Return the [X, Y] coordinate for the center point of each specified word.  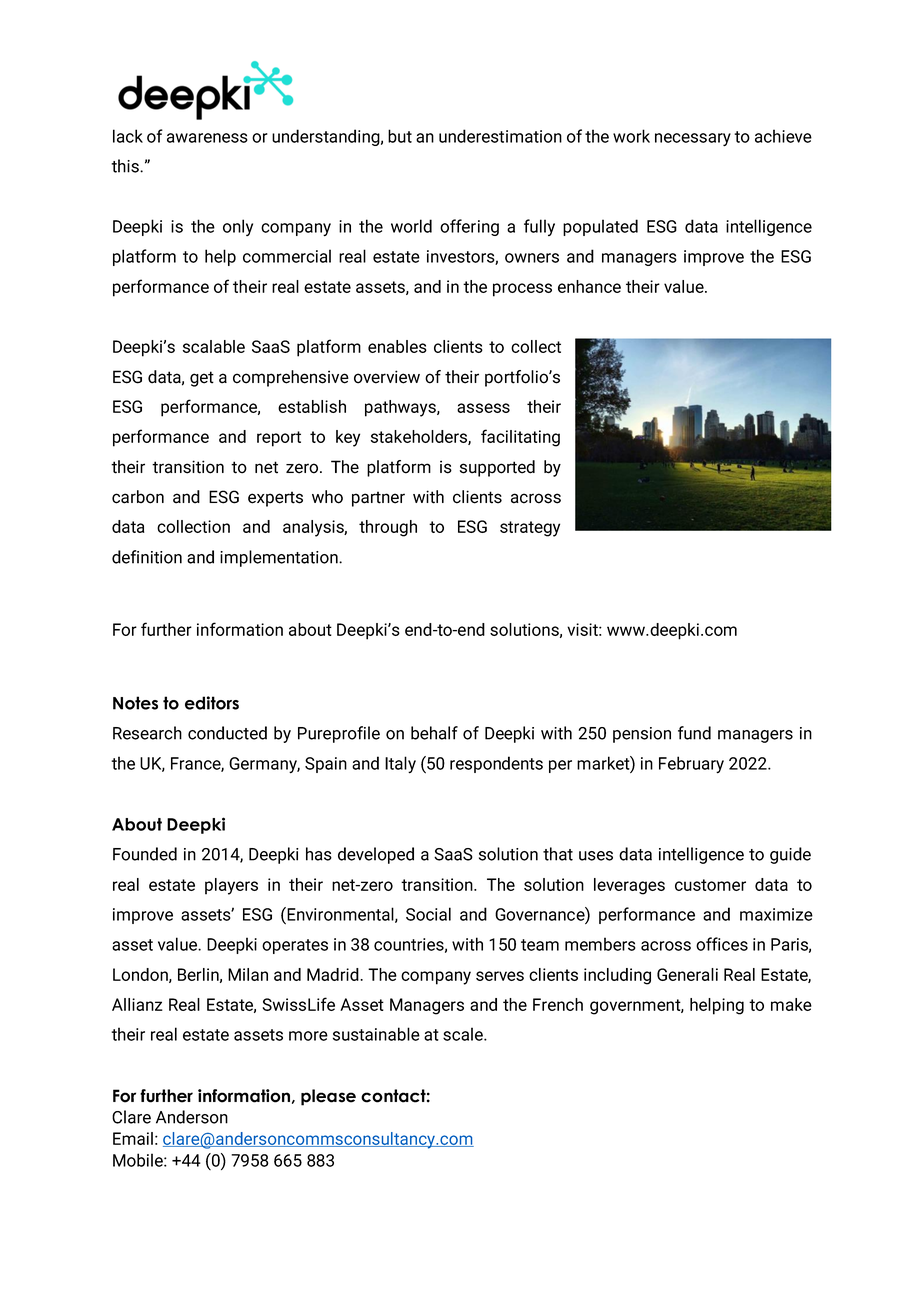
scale [464, 1034]
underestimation [500, 136]
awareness [207, 138]
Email [133, 1138]
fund [694, 733]
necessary [693, 139]
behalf [434, 733]
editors [212, 703]
